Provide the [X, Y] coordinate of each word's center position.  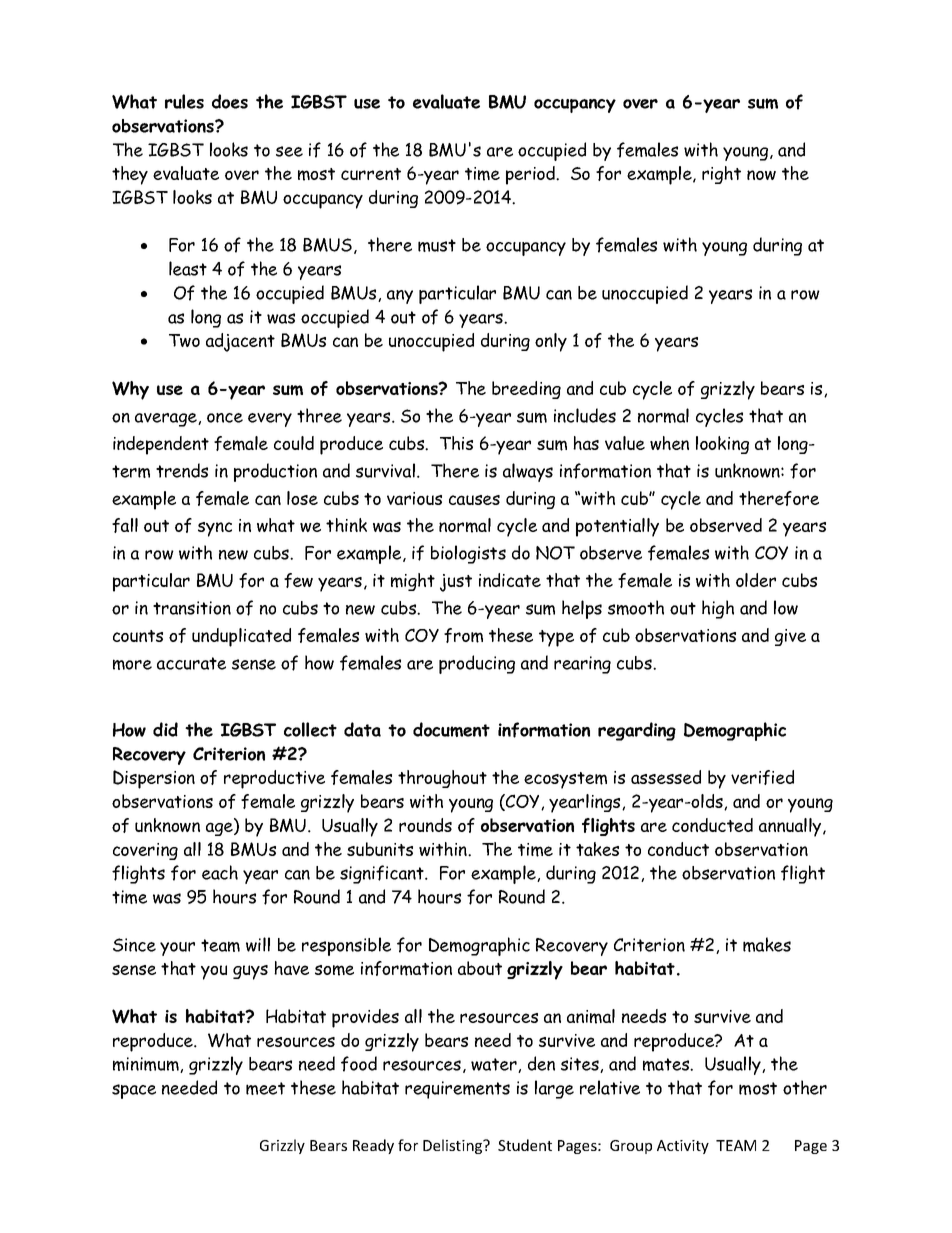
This [456, 443]
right [721, 175]
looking [722, 445]
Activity [683, 1147]
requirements [457, 1090]
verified [762, 777]
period [532, 175]
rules [184, 101]
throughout [442, 779]
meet [265, 1088]
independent [161, 445]
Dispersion [154, 779]
